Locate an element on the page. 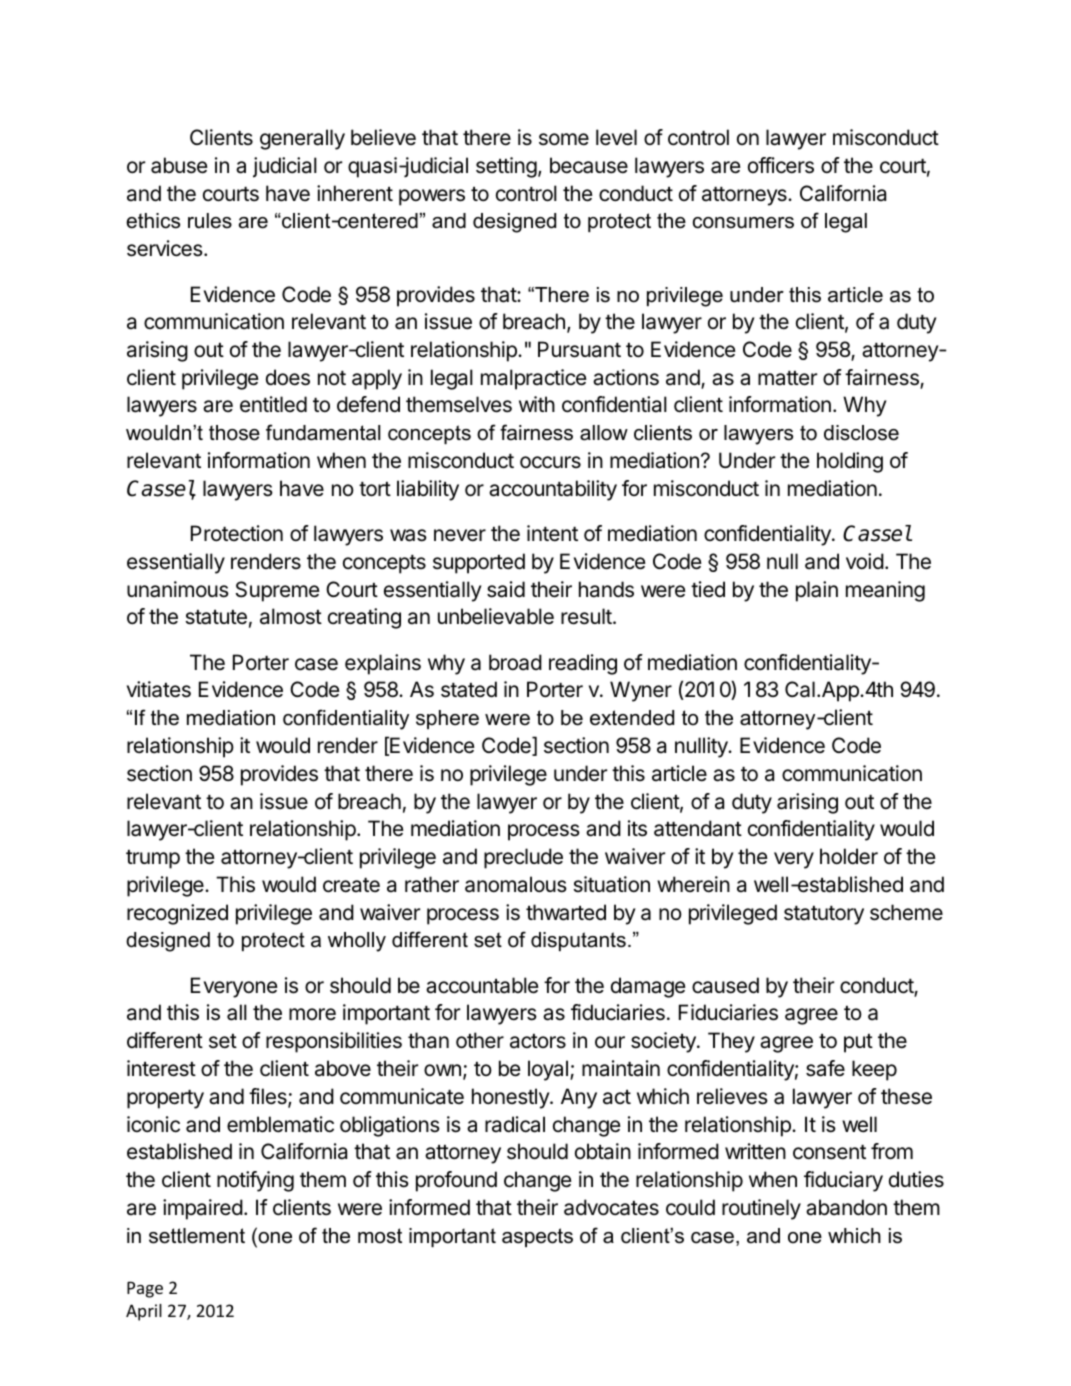 Image resolution: width=1071 pixels, height=1386 pixels. statute is located at coordinates (216, 617).
